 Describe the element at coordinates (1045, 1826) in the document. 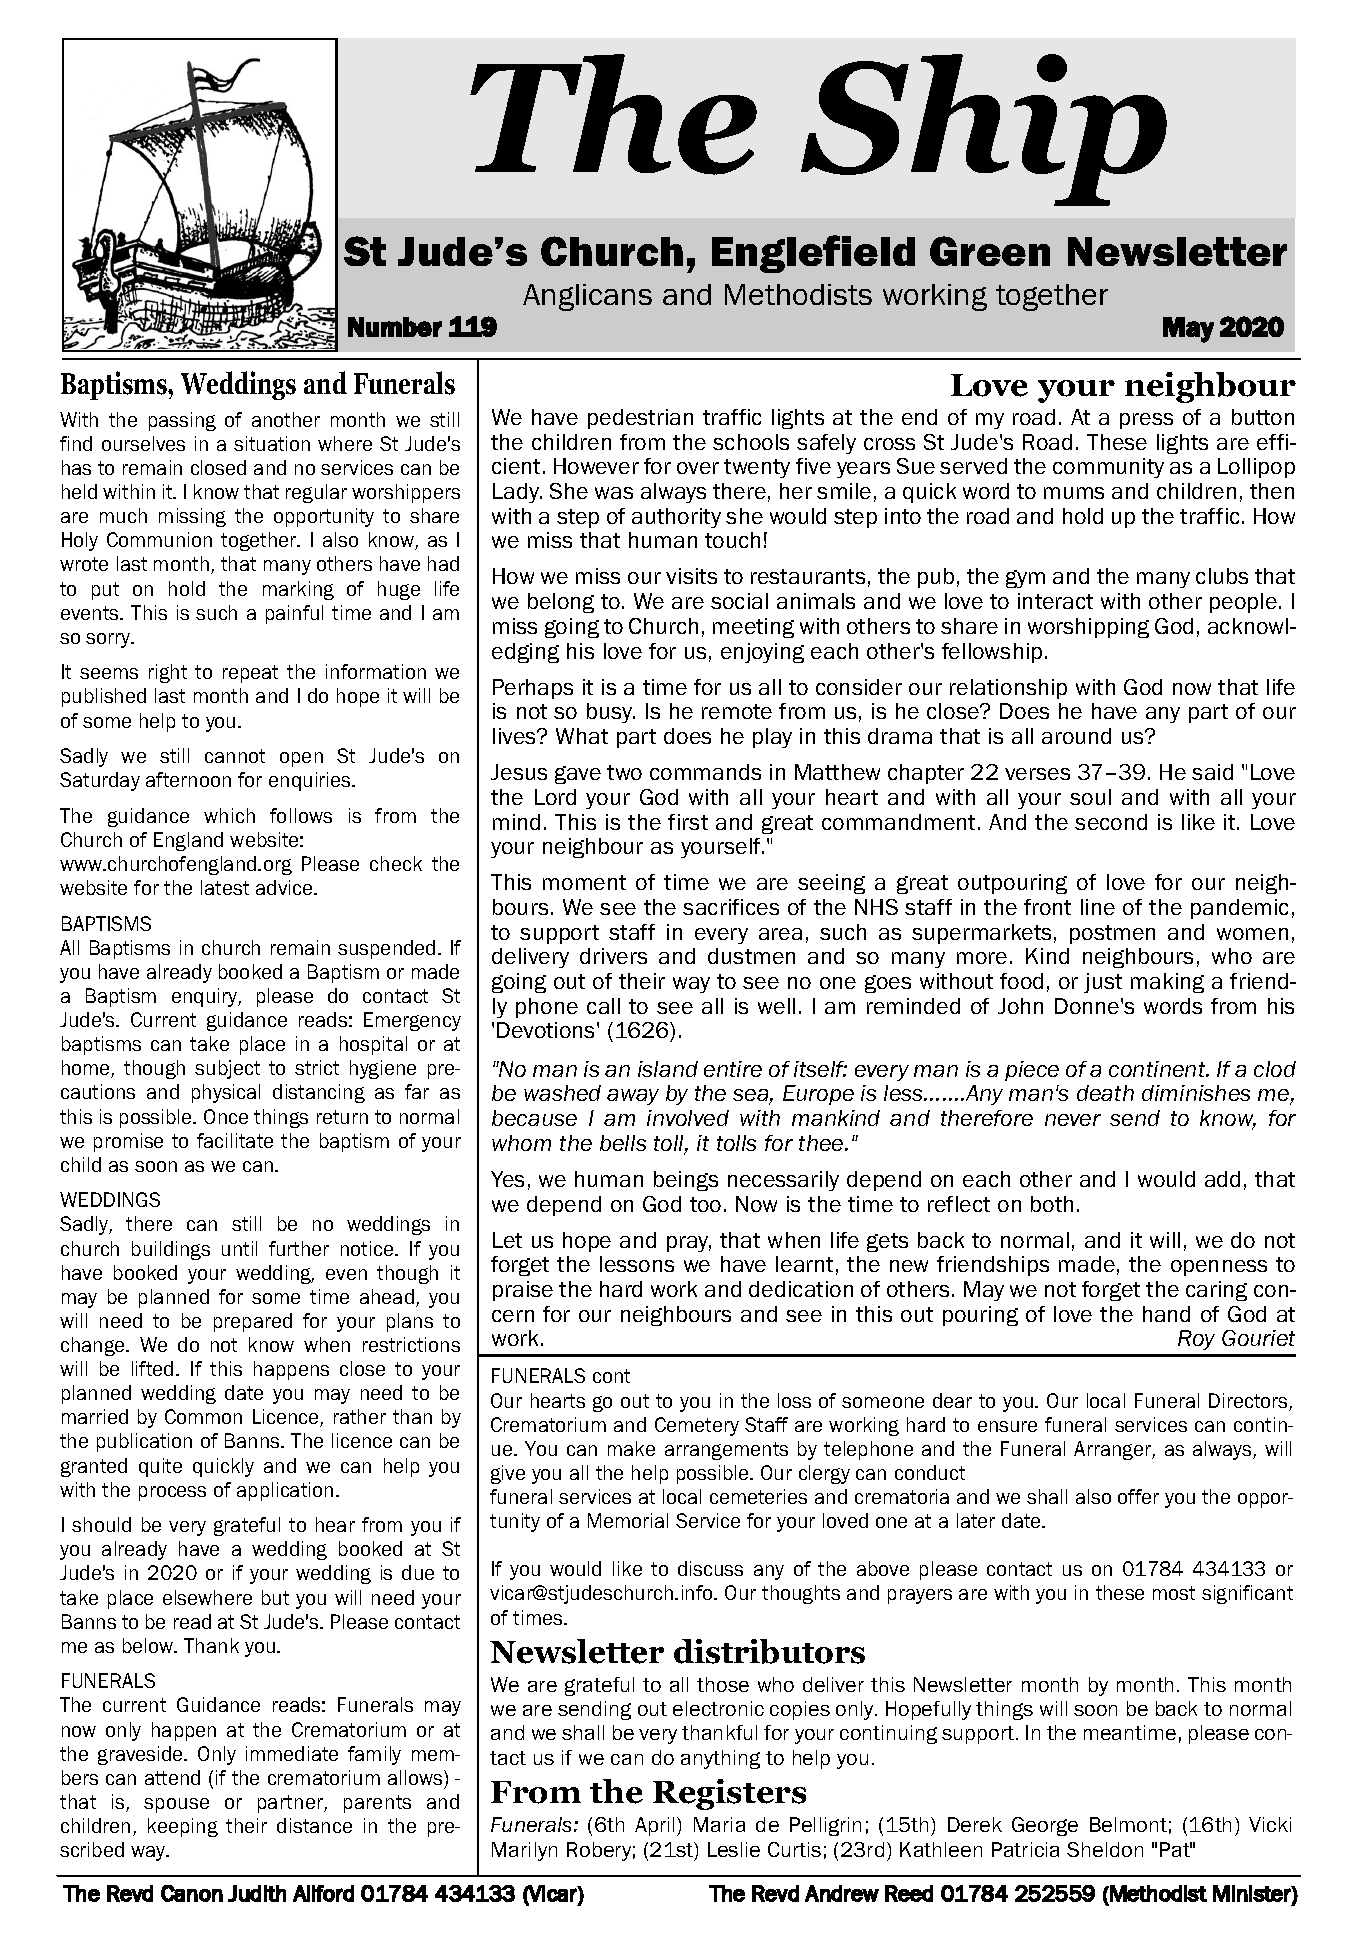

I see `George` at that location.
